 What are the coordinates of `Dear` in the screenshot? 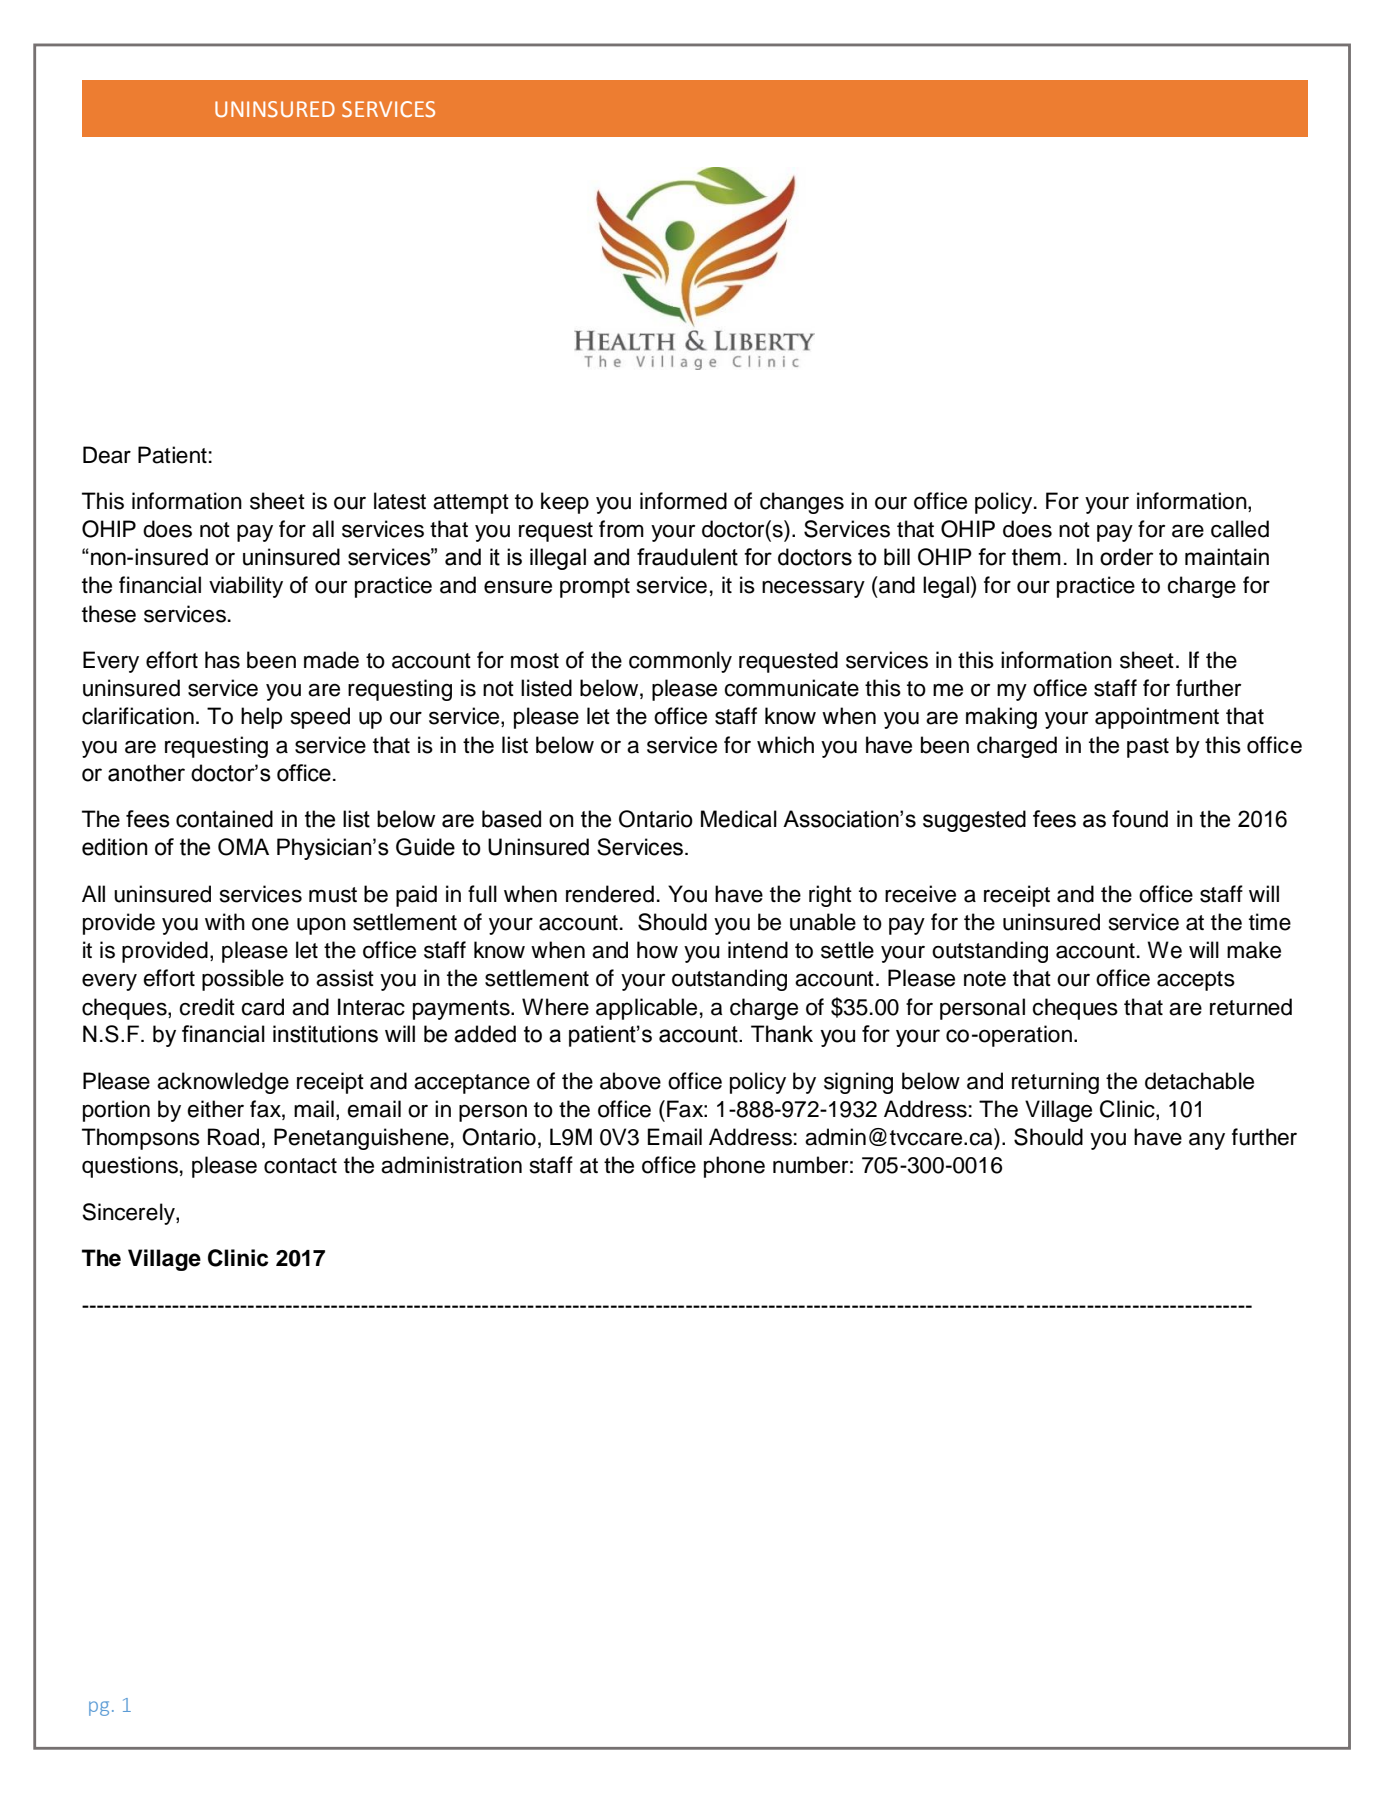 It's located at (107, 455).
